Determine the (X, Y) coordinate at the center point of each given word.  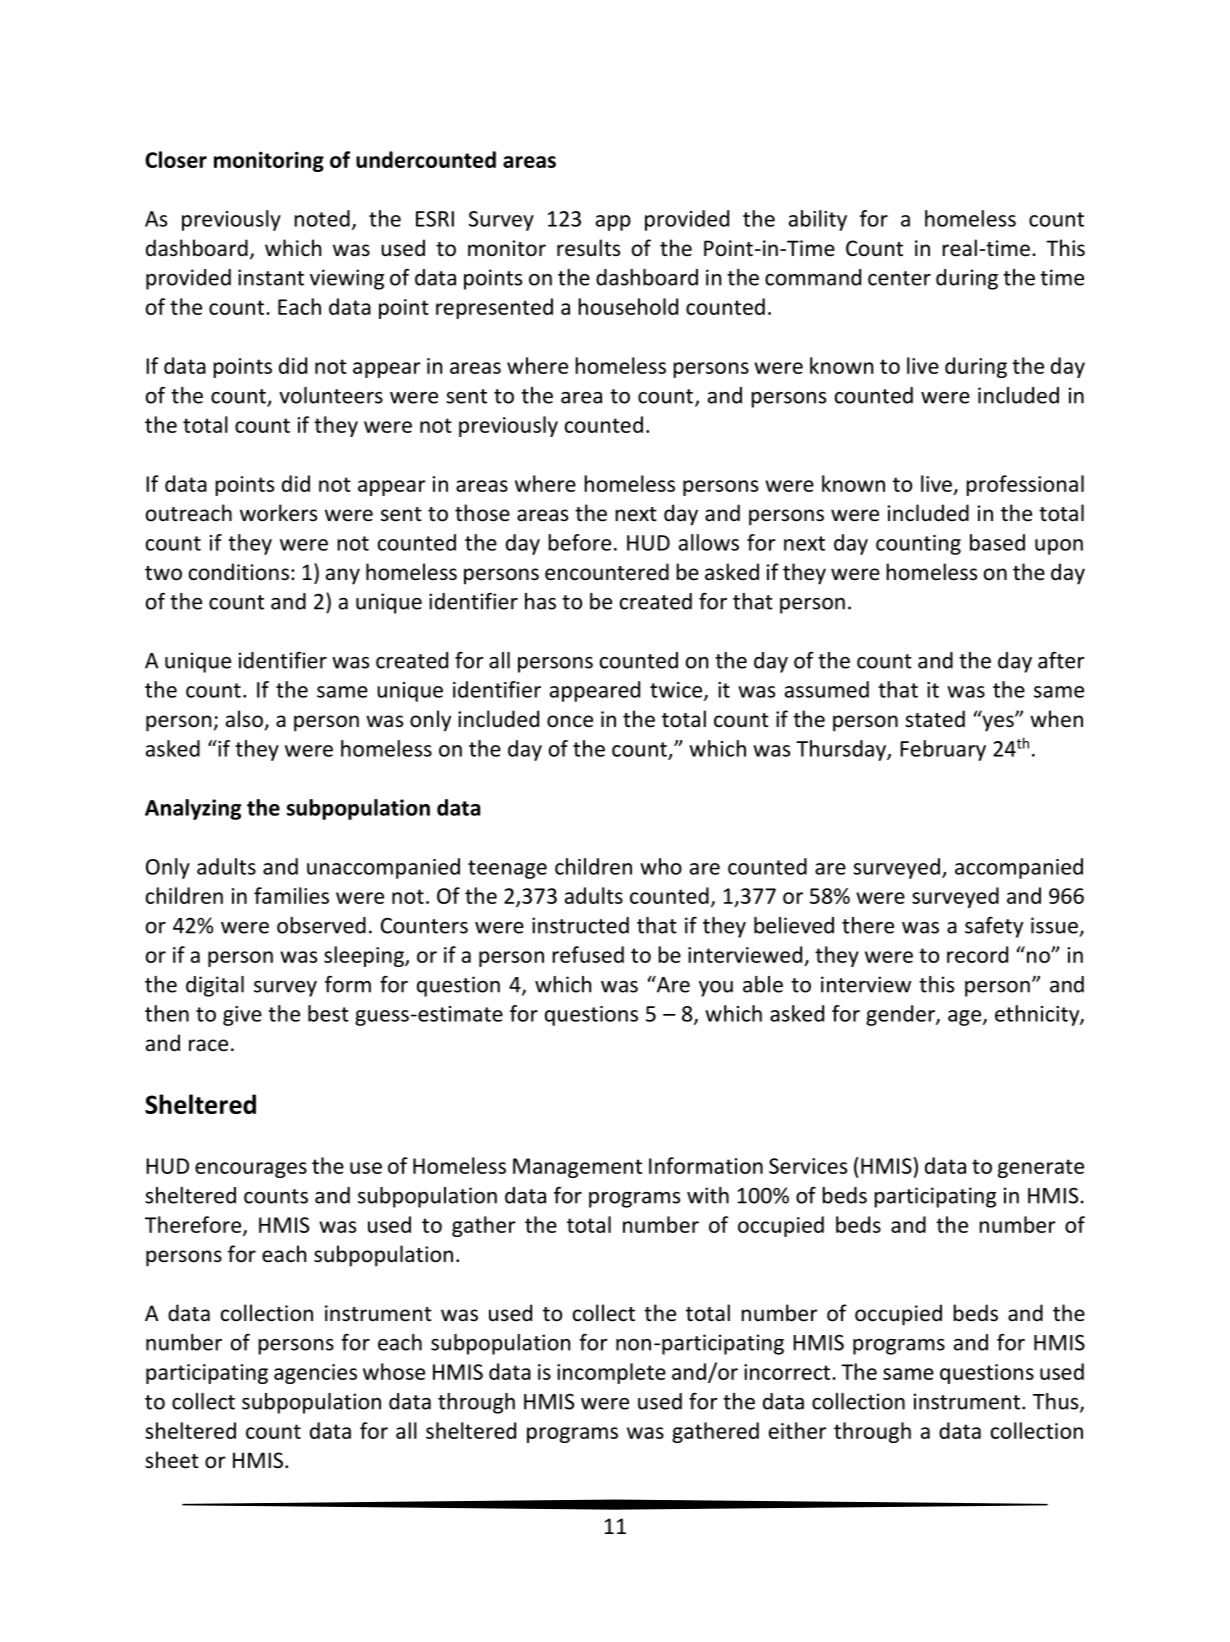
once (570, 721)
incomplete (611, 1373)
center (899, 278)
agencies (315, 1374)
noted (322, 218)
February (943, 750)
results (588, 248)
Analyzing (193, 809)
